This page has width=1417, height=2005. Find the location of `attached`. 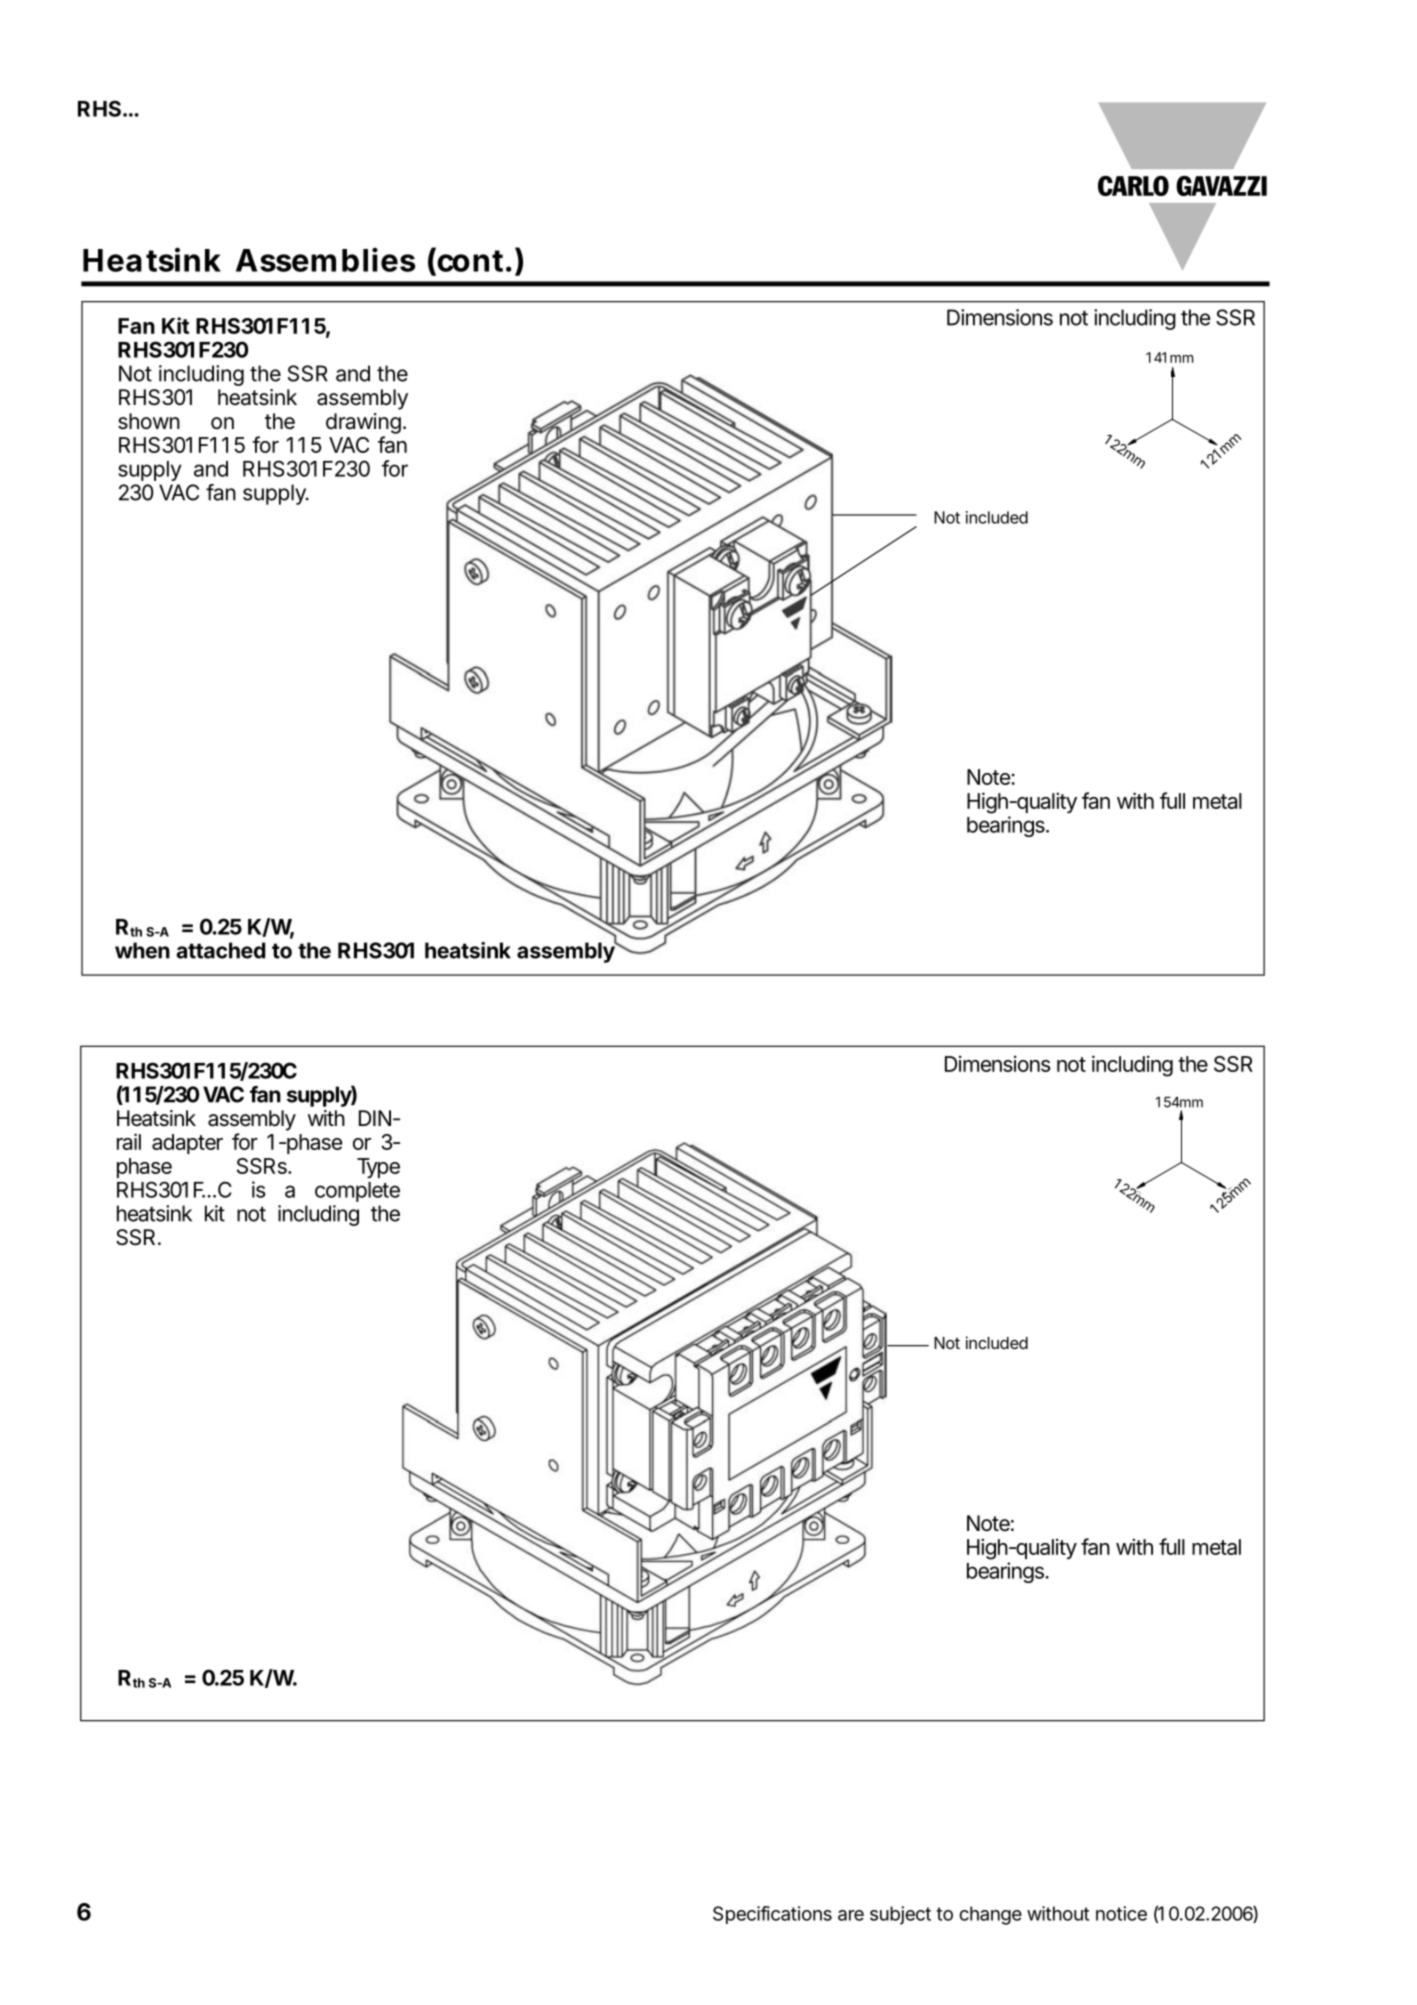

attached is located at coordinates (221, 950).
